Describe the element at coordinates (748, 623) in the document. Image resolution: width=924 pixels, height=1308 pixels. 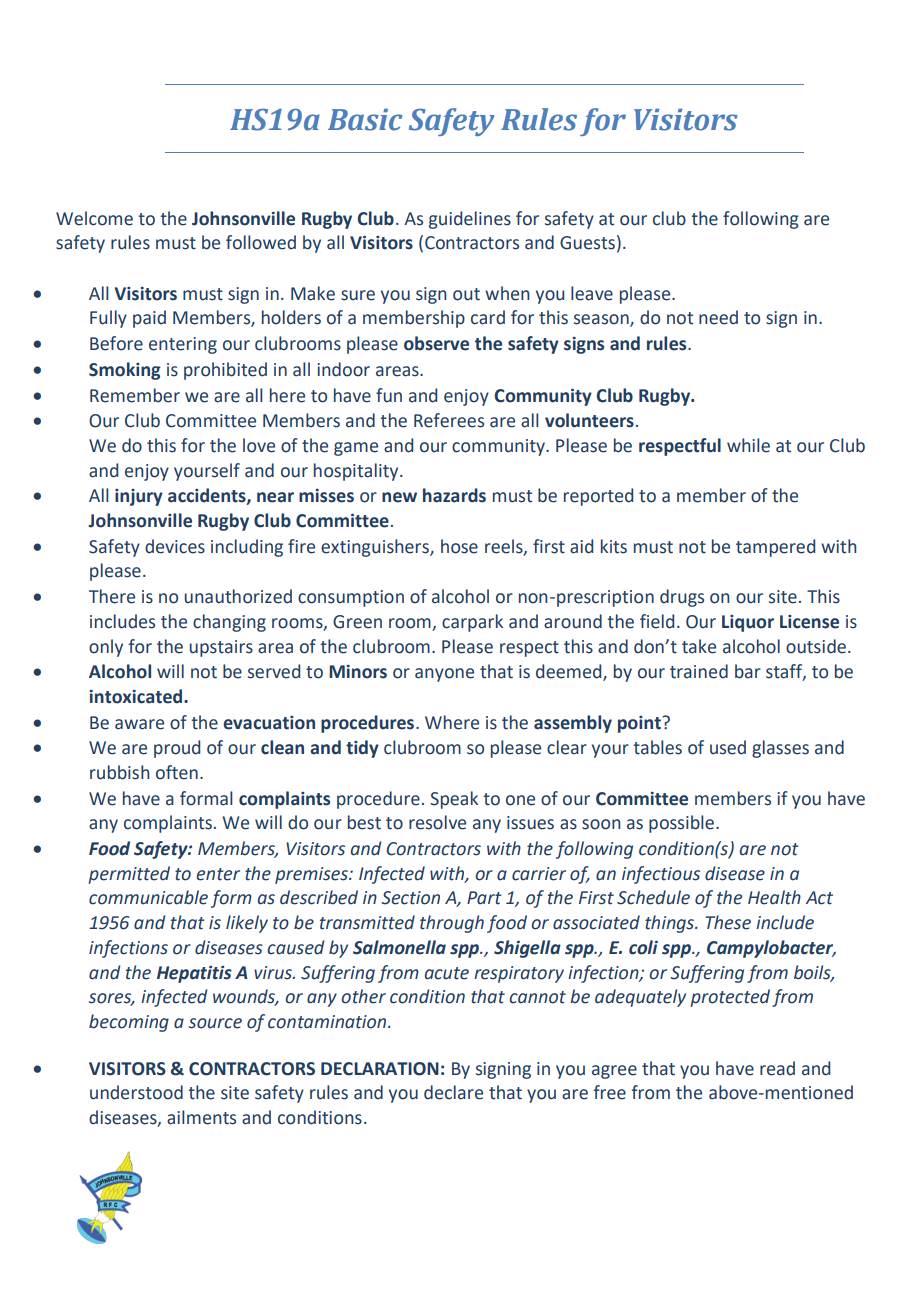
I see `Liquor` at that location.
